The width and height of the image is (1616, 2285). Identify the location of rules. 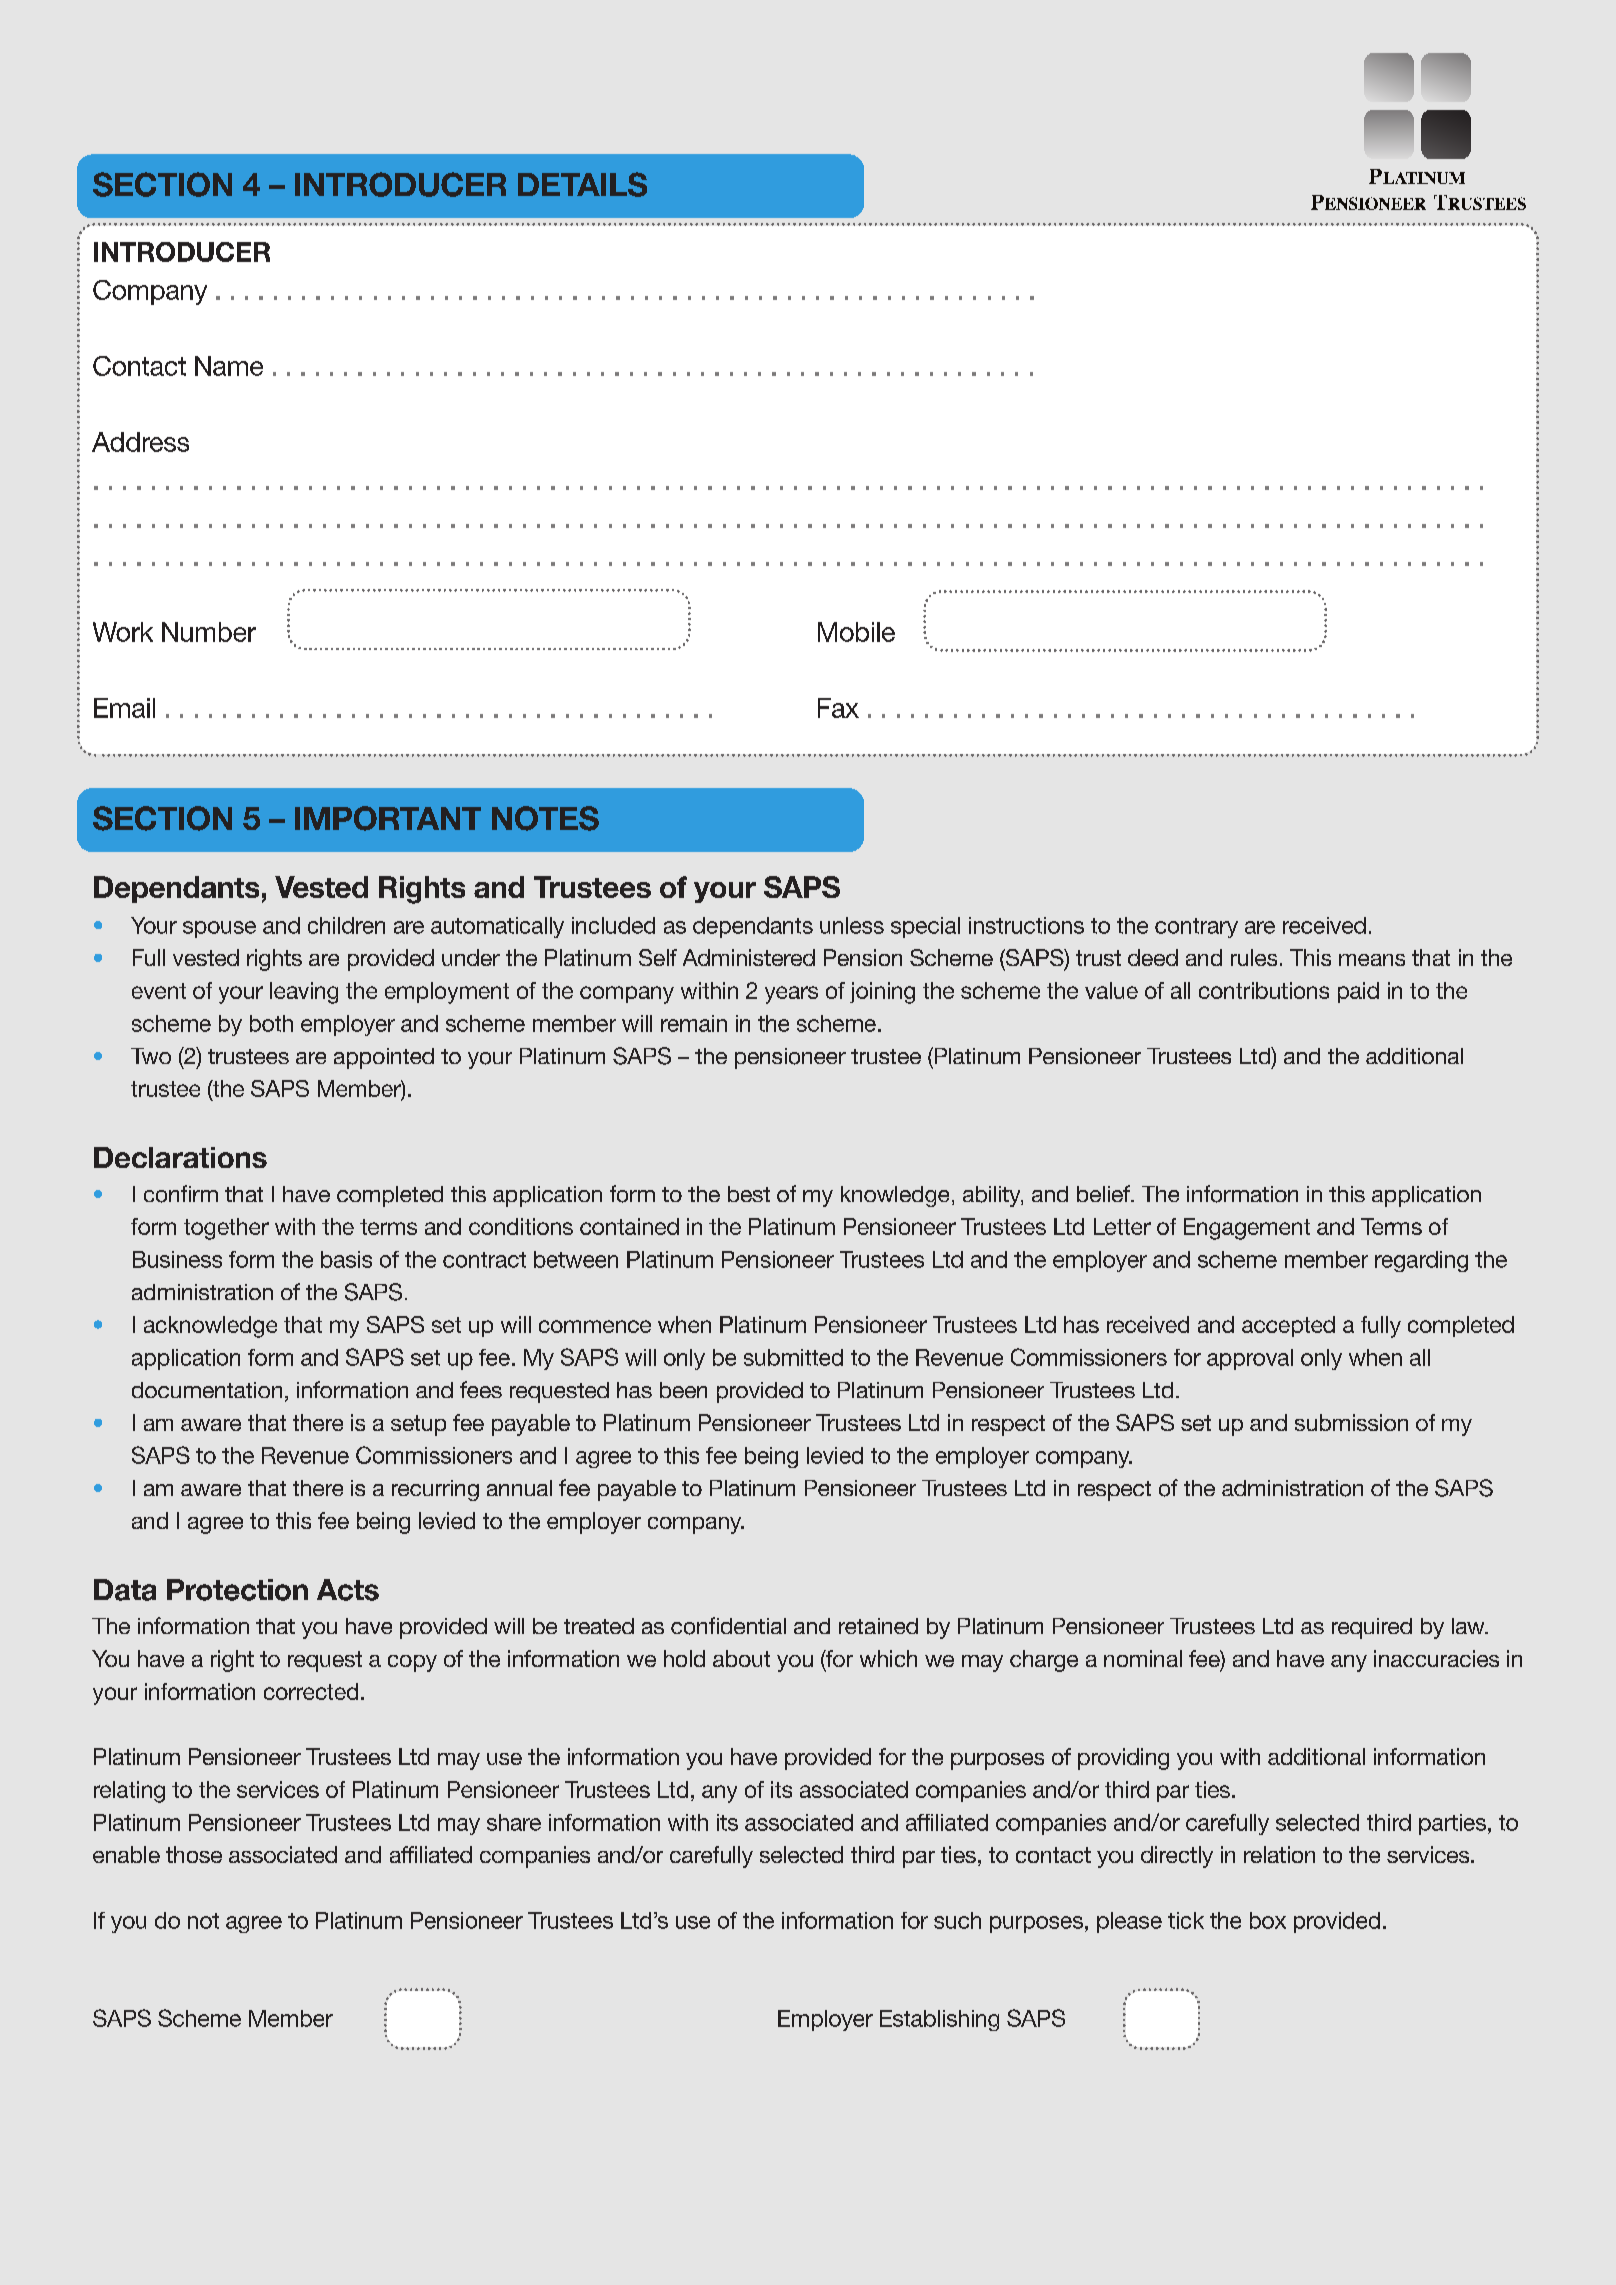
(1254, 957).
